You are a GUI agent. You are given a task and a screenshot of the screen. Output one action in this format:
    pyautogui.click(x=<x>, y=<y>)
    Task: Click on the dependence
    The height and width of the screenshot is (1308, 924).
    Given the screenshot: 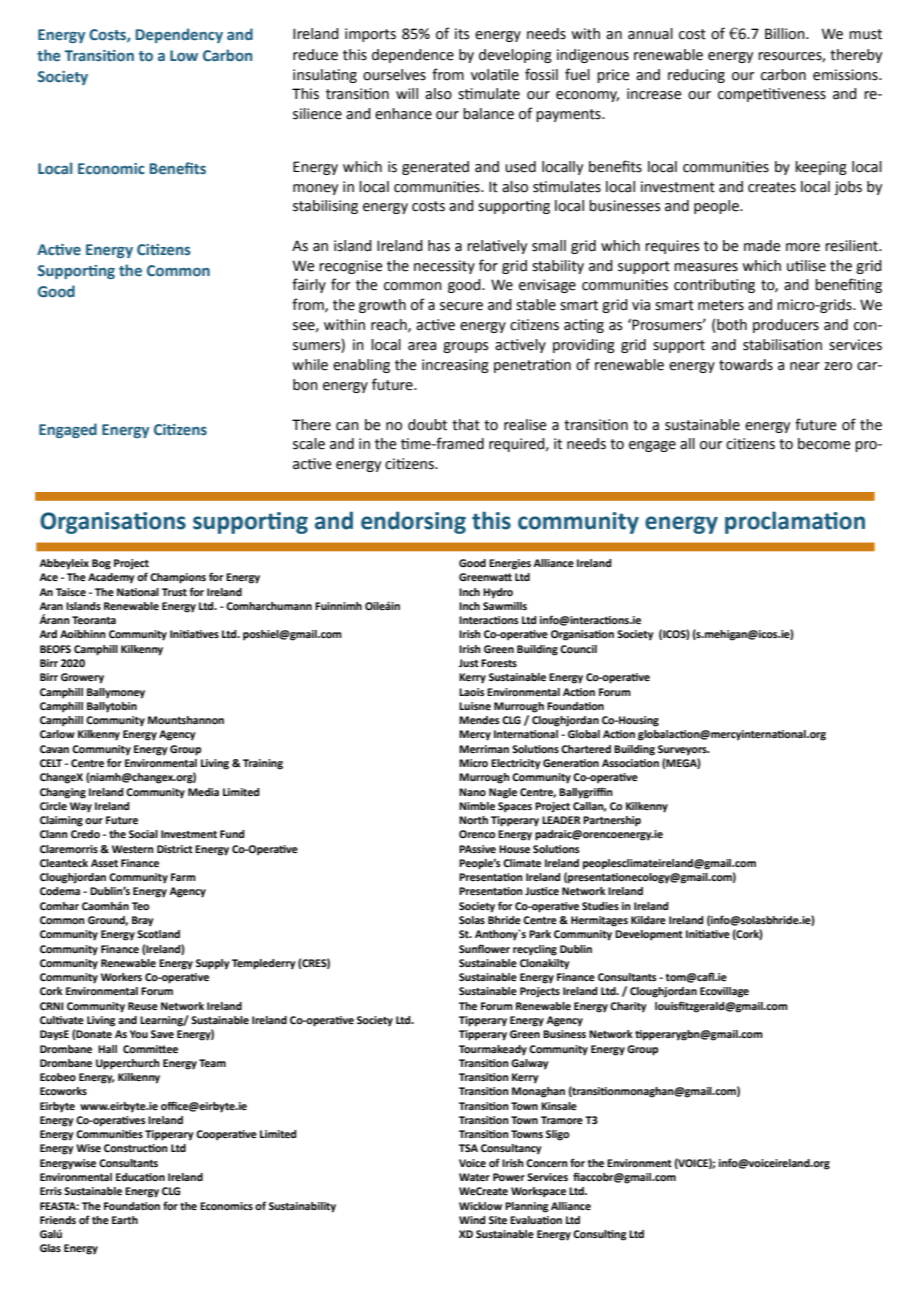 What is the action you would take?
    pyautogui.click(x=413, y=56)
